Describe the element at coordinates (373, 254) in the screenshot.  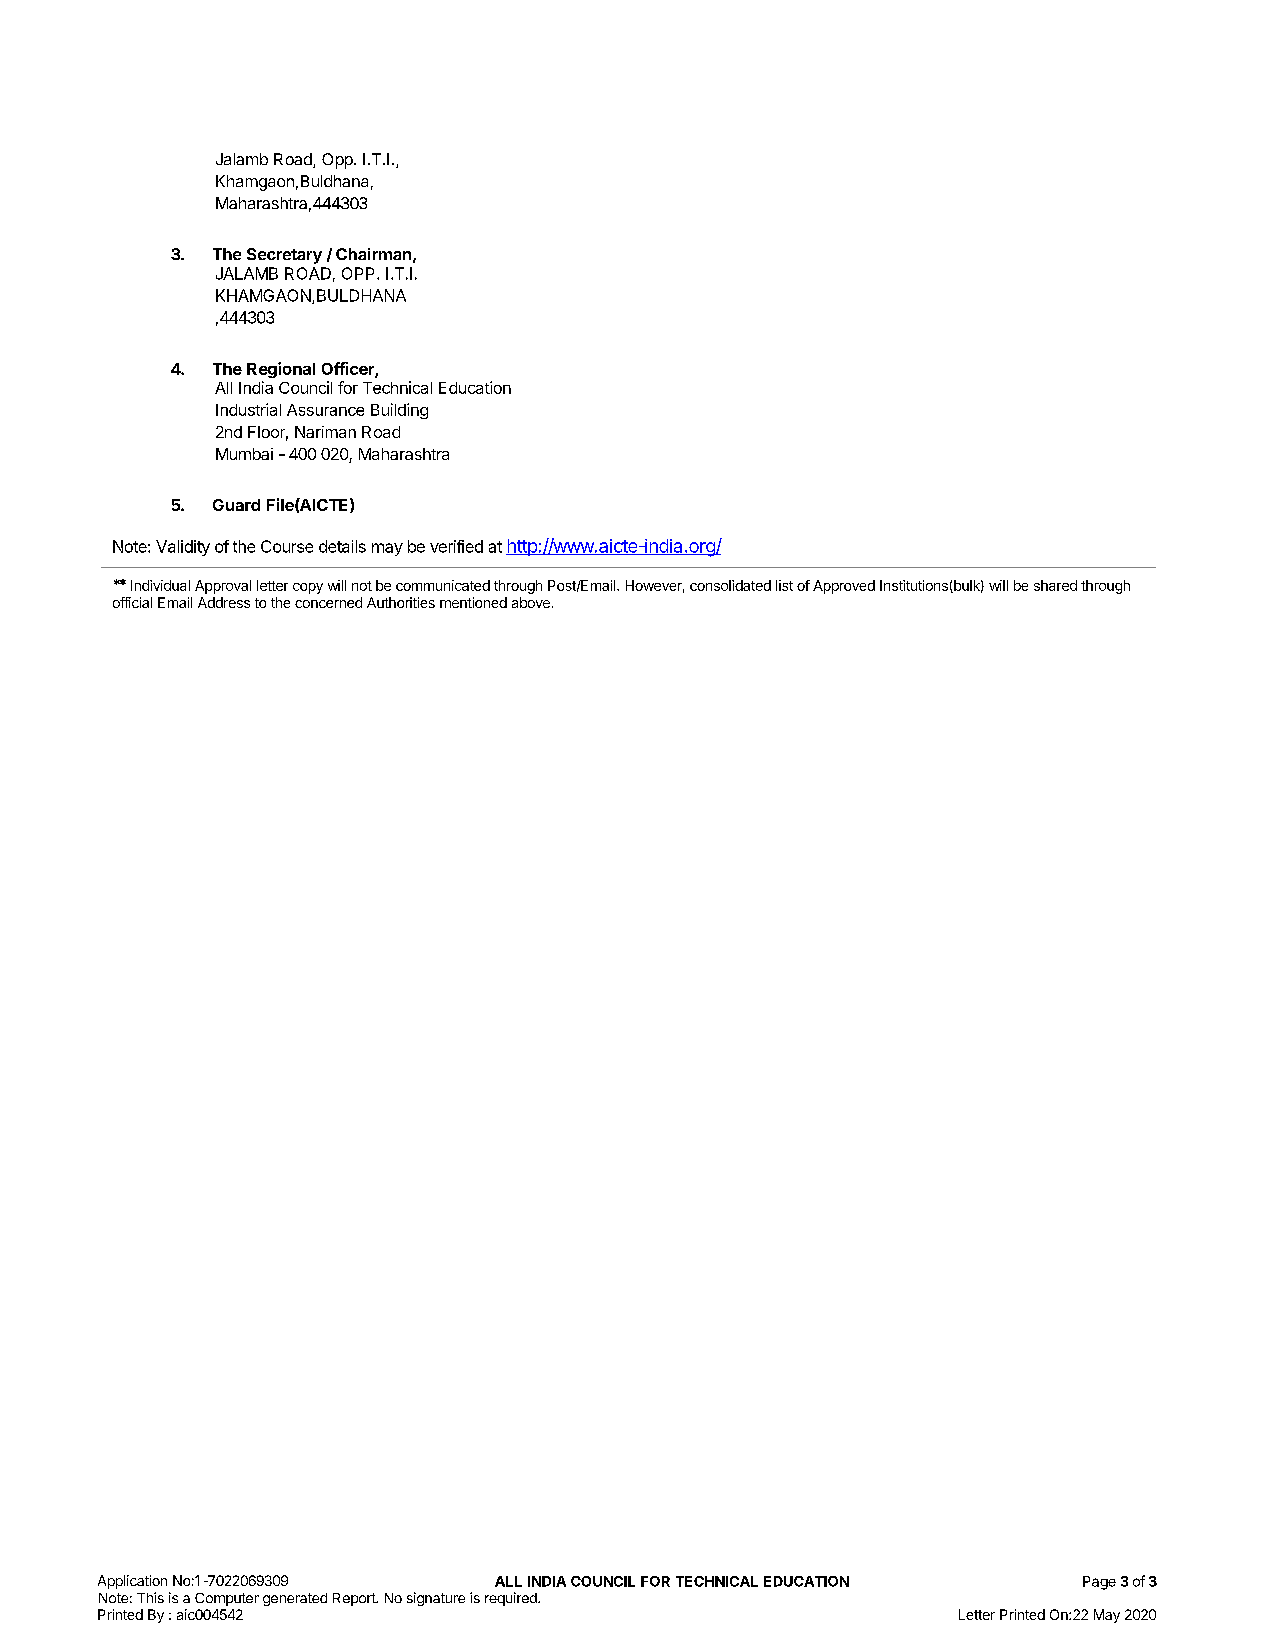
I see `Chairman` at that location.
